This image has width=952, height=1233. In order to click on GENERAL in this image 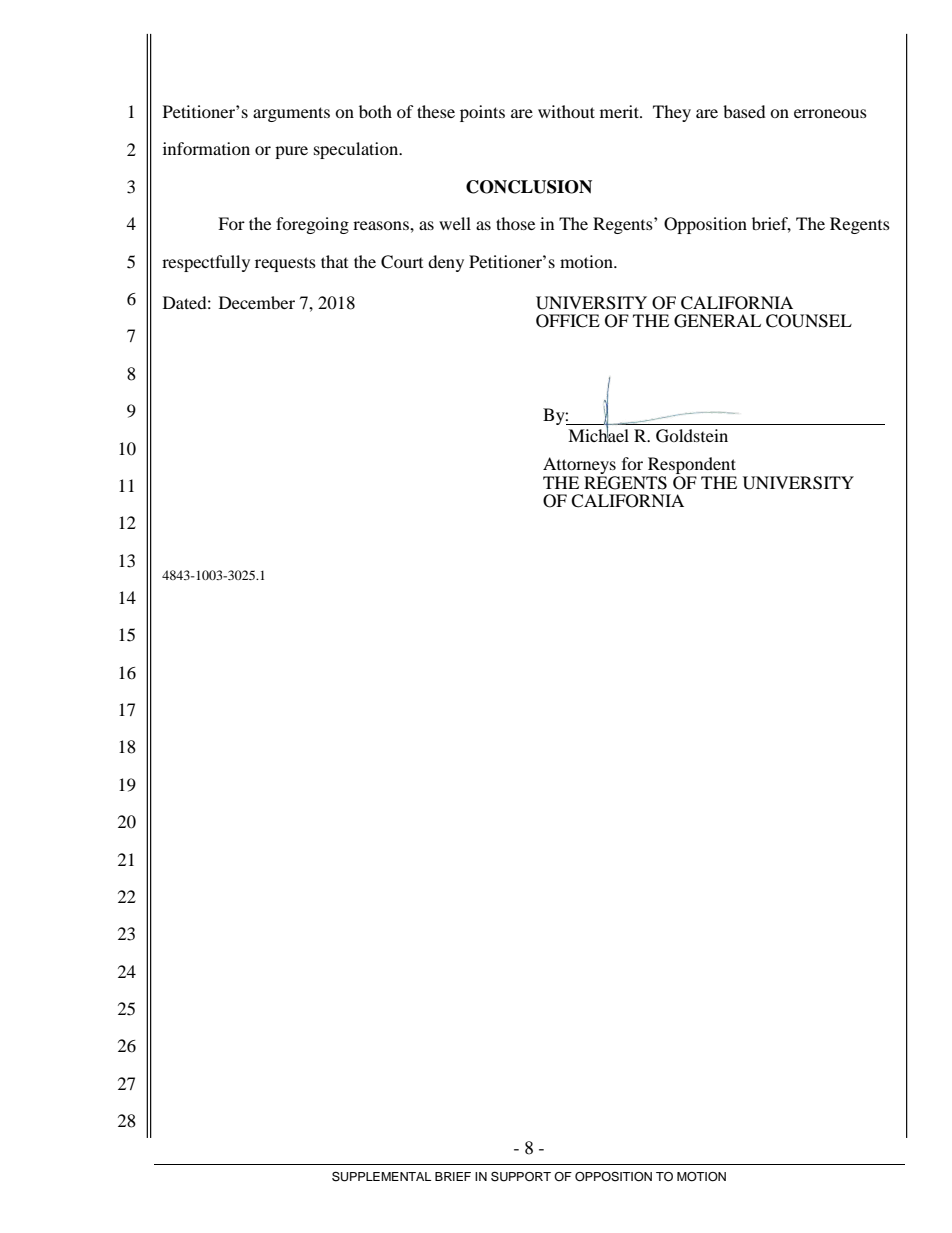, I will do `click(717, 321)`.
